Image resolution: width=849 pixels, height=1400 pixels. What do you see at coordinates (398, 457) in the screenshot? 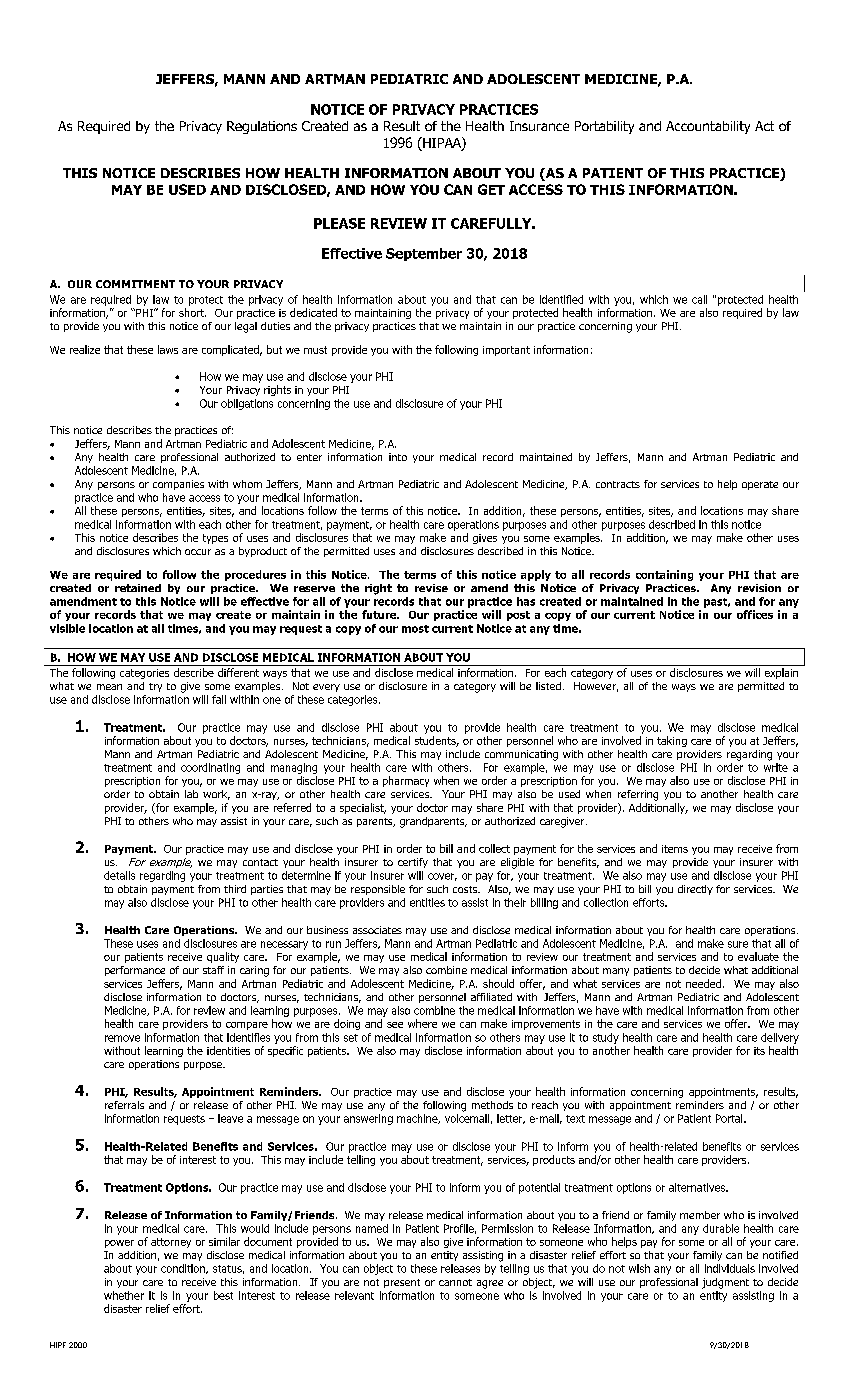
I see `into` at bounding box center [398, 457].
